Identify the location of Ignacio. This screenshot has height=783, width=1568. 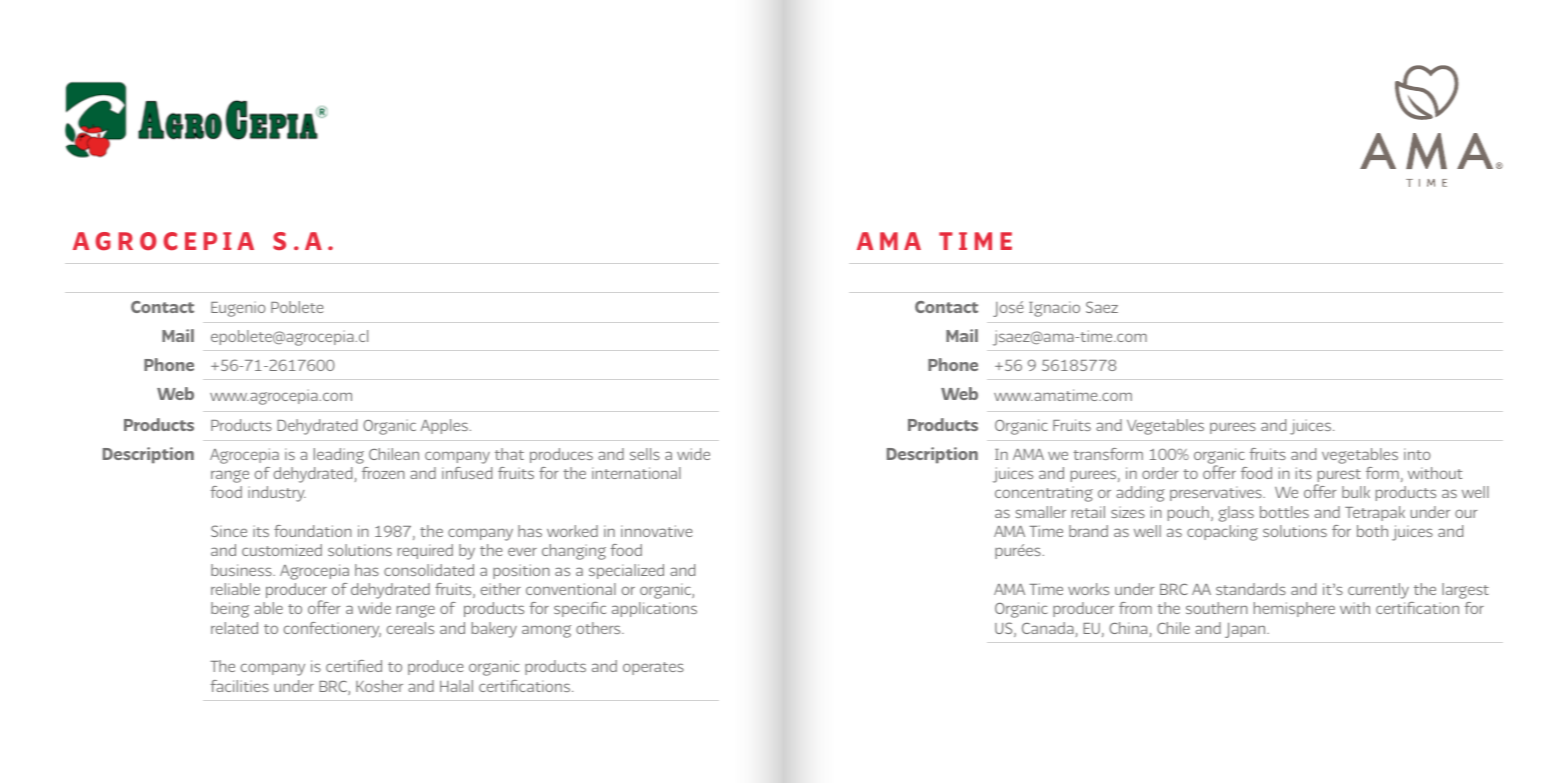
(1054, 309).
